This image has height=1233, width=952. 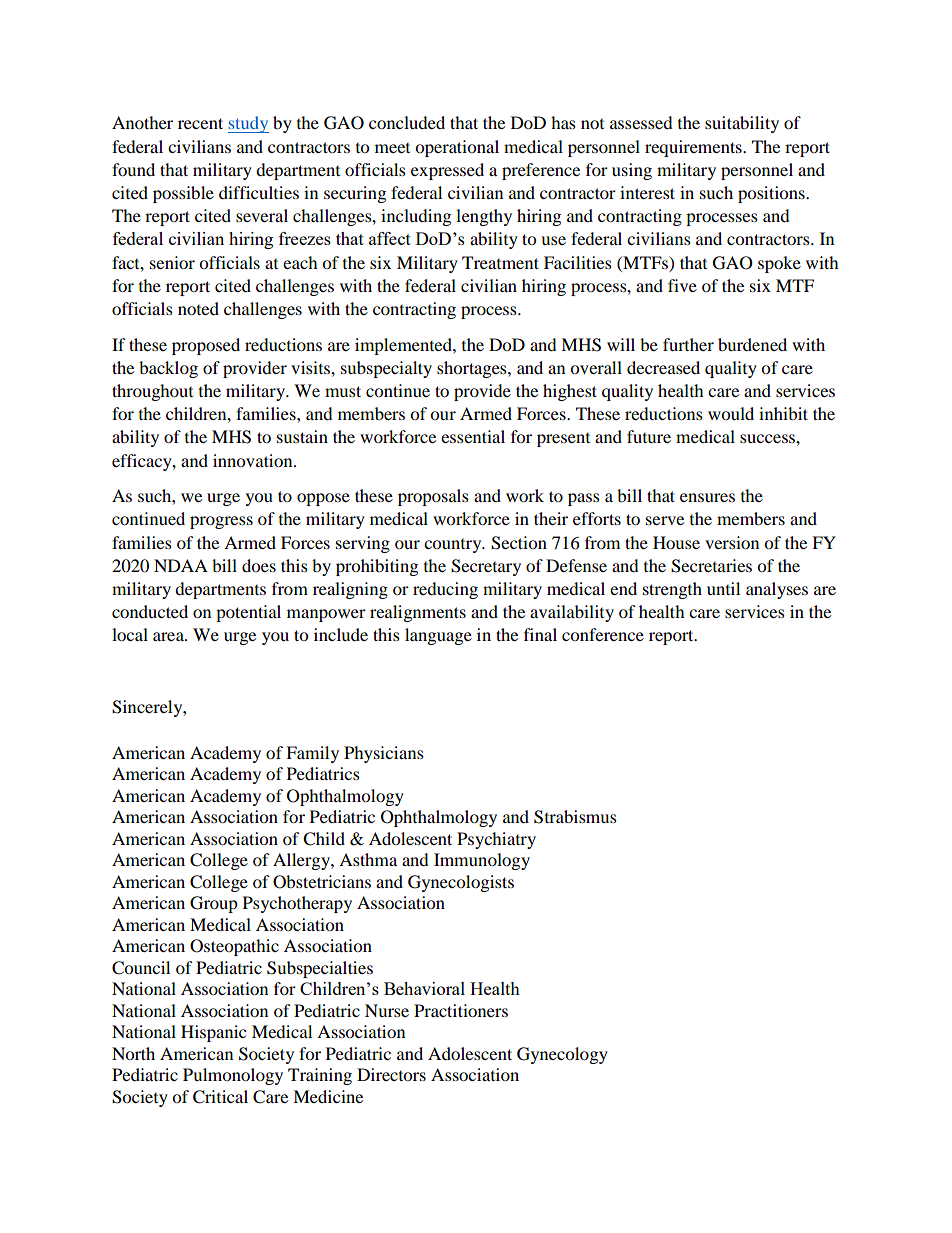 What do you see at coordinates (562, 1055) in the image?
I see `Gynecology` at bounding box center [562, 1055].
